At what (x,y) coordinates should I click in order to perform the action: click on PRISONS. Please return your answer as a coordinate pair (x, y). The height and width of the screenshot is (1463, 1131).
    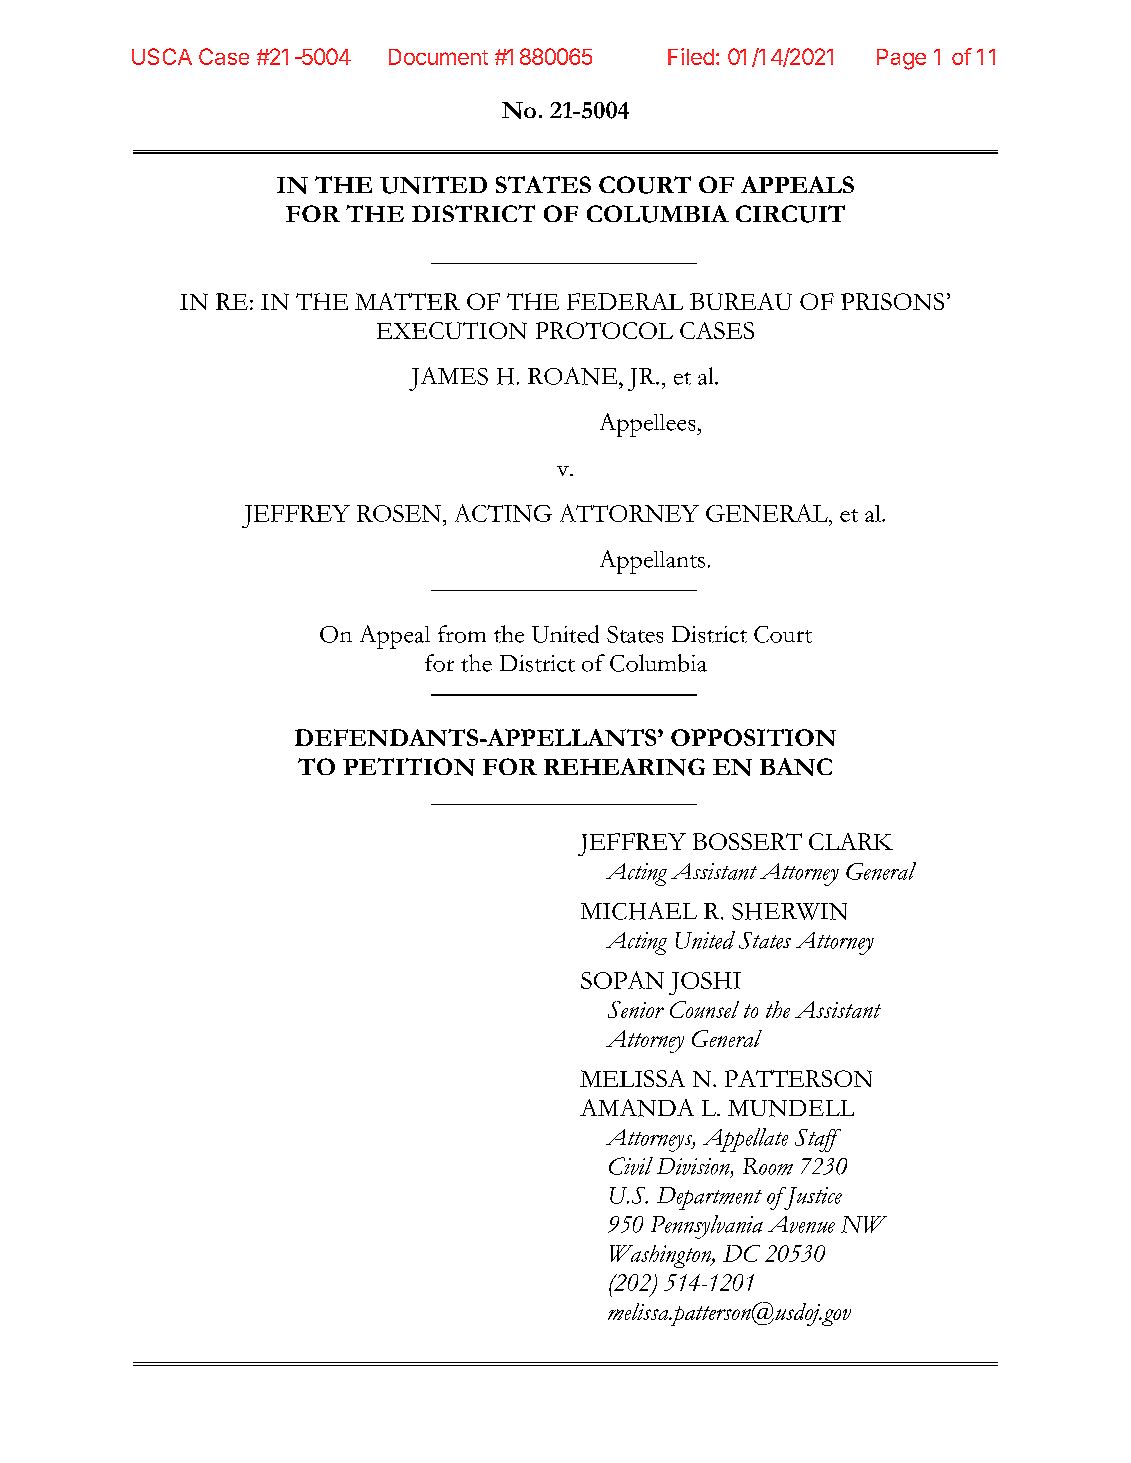
    Looking at the image, I should click on (892, 301).
